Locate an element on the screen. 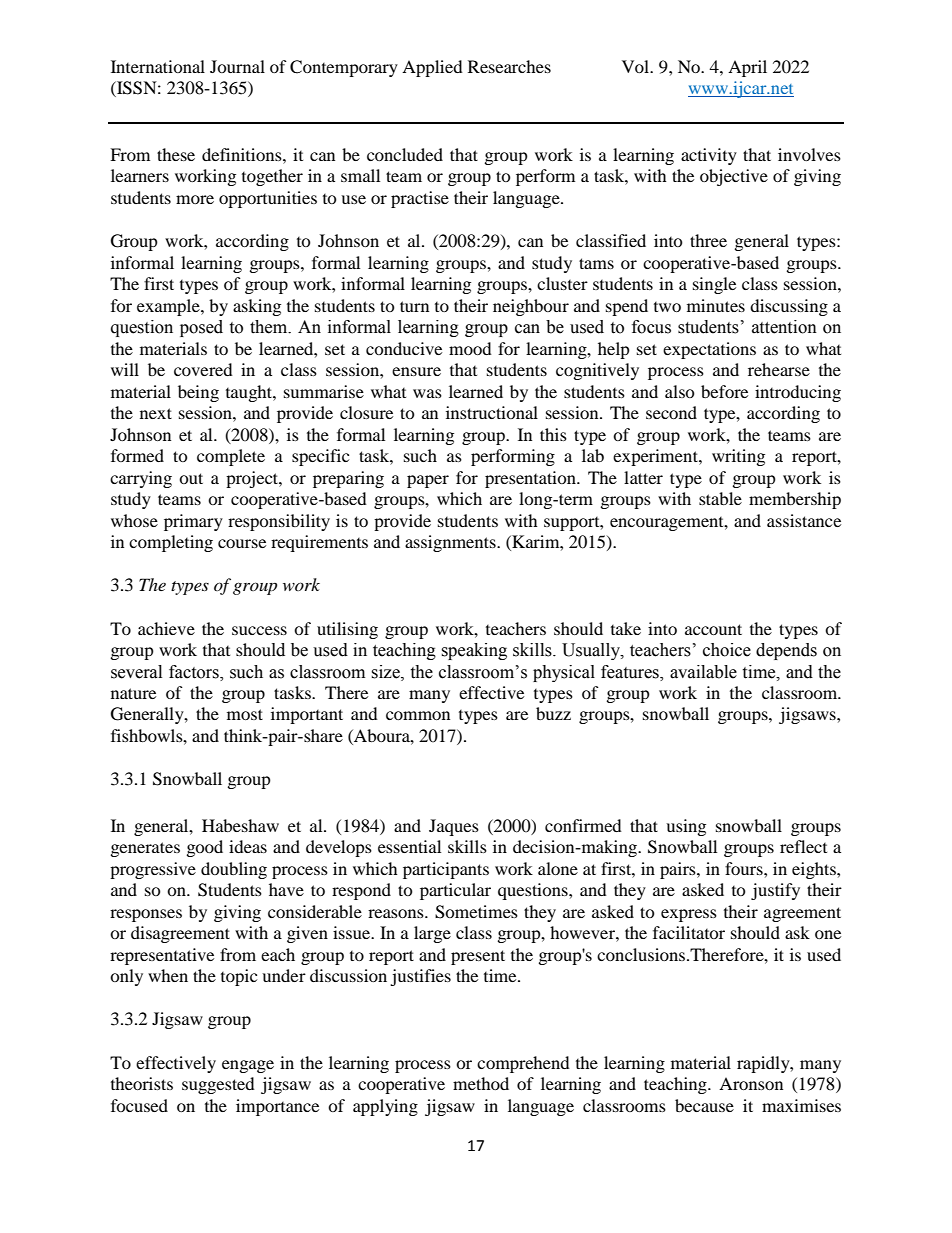 The height and width of the screenshot is (1233, 952). most is located at coordinates (245, 714).
